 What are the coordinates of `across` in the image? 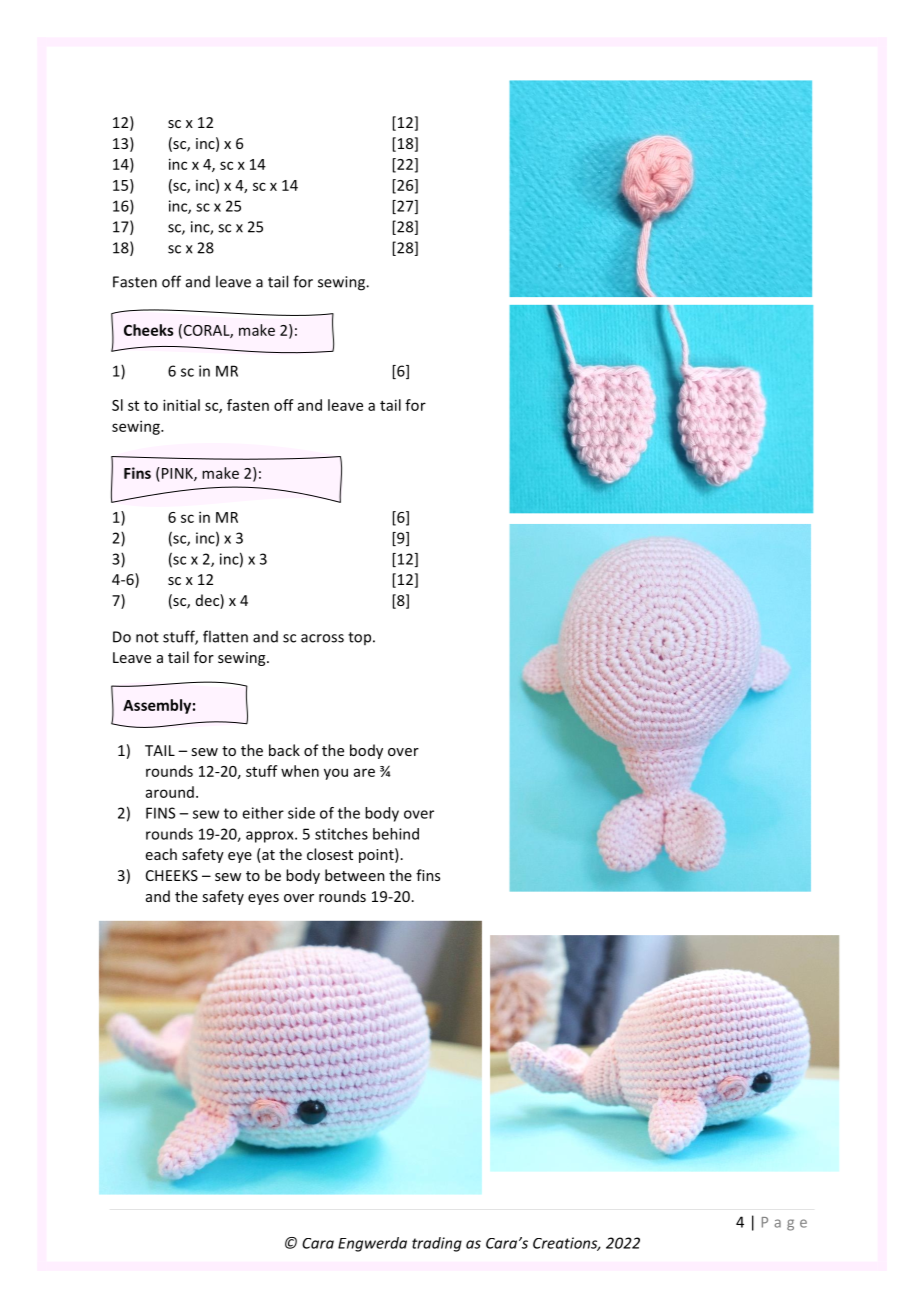 It's located at (322, 638).
